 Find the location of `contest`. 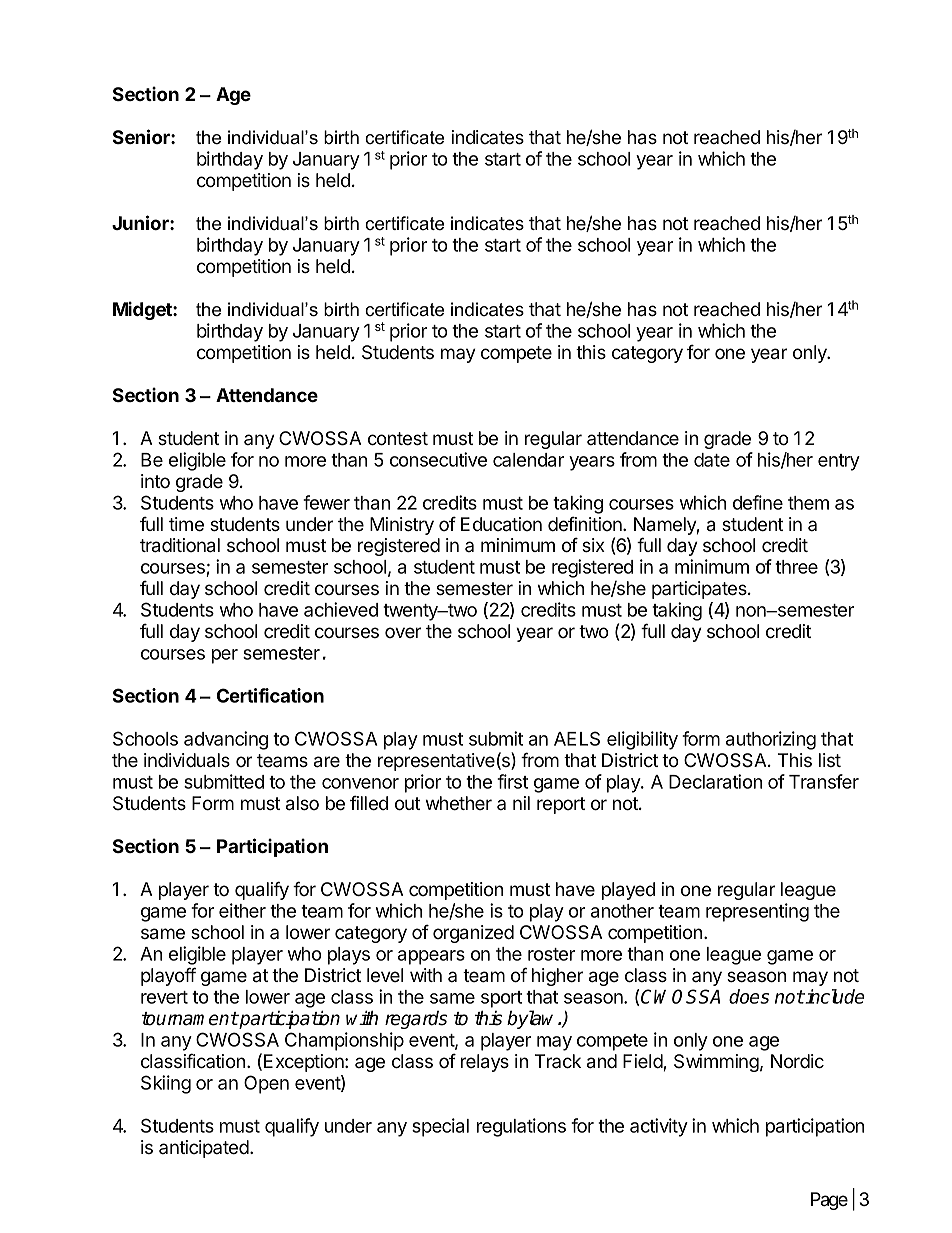

contest is located at coordinates (398, 439).
